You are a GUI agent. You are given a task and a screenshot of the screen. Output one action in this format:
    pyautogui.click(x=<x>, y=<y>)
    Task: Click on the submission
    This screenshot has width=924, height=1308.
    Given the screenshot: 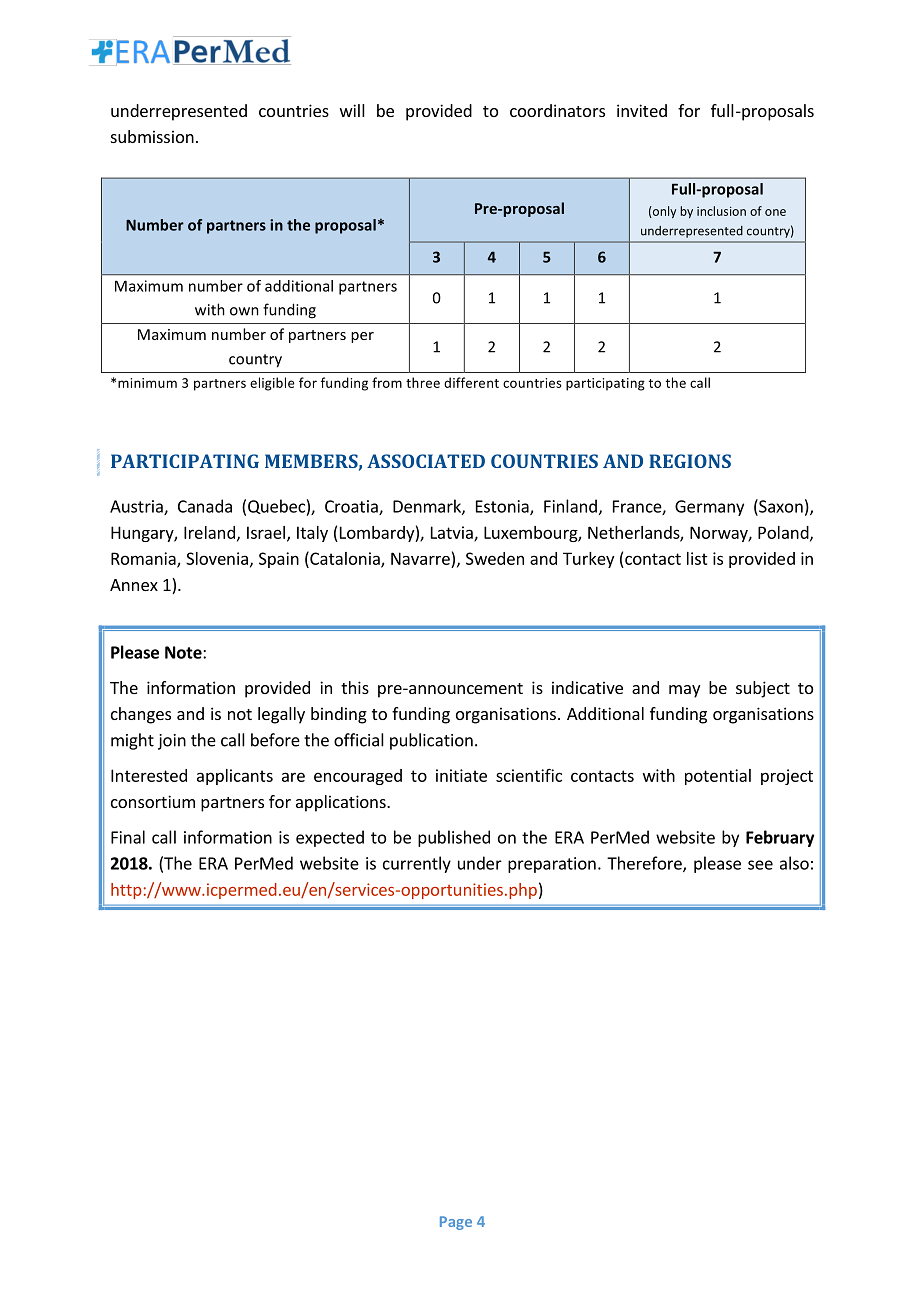 What is the action you would take?
    pyautogui.click(x=152, y=136)
